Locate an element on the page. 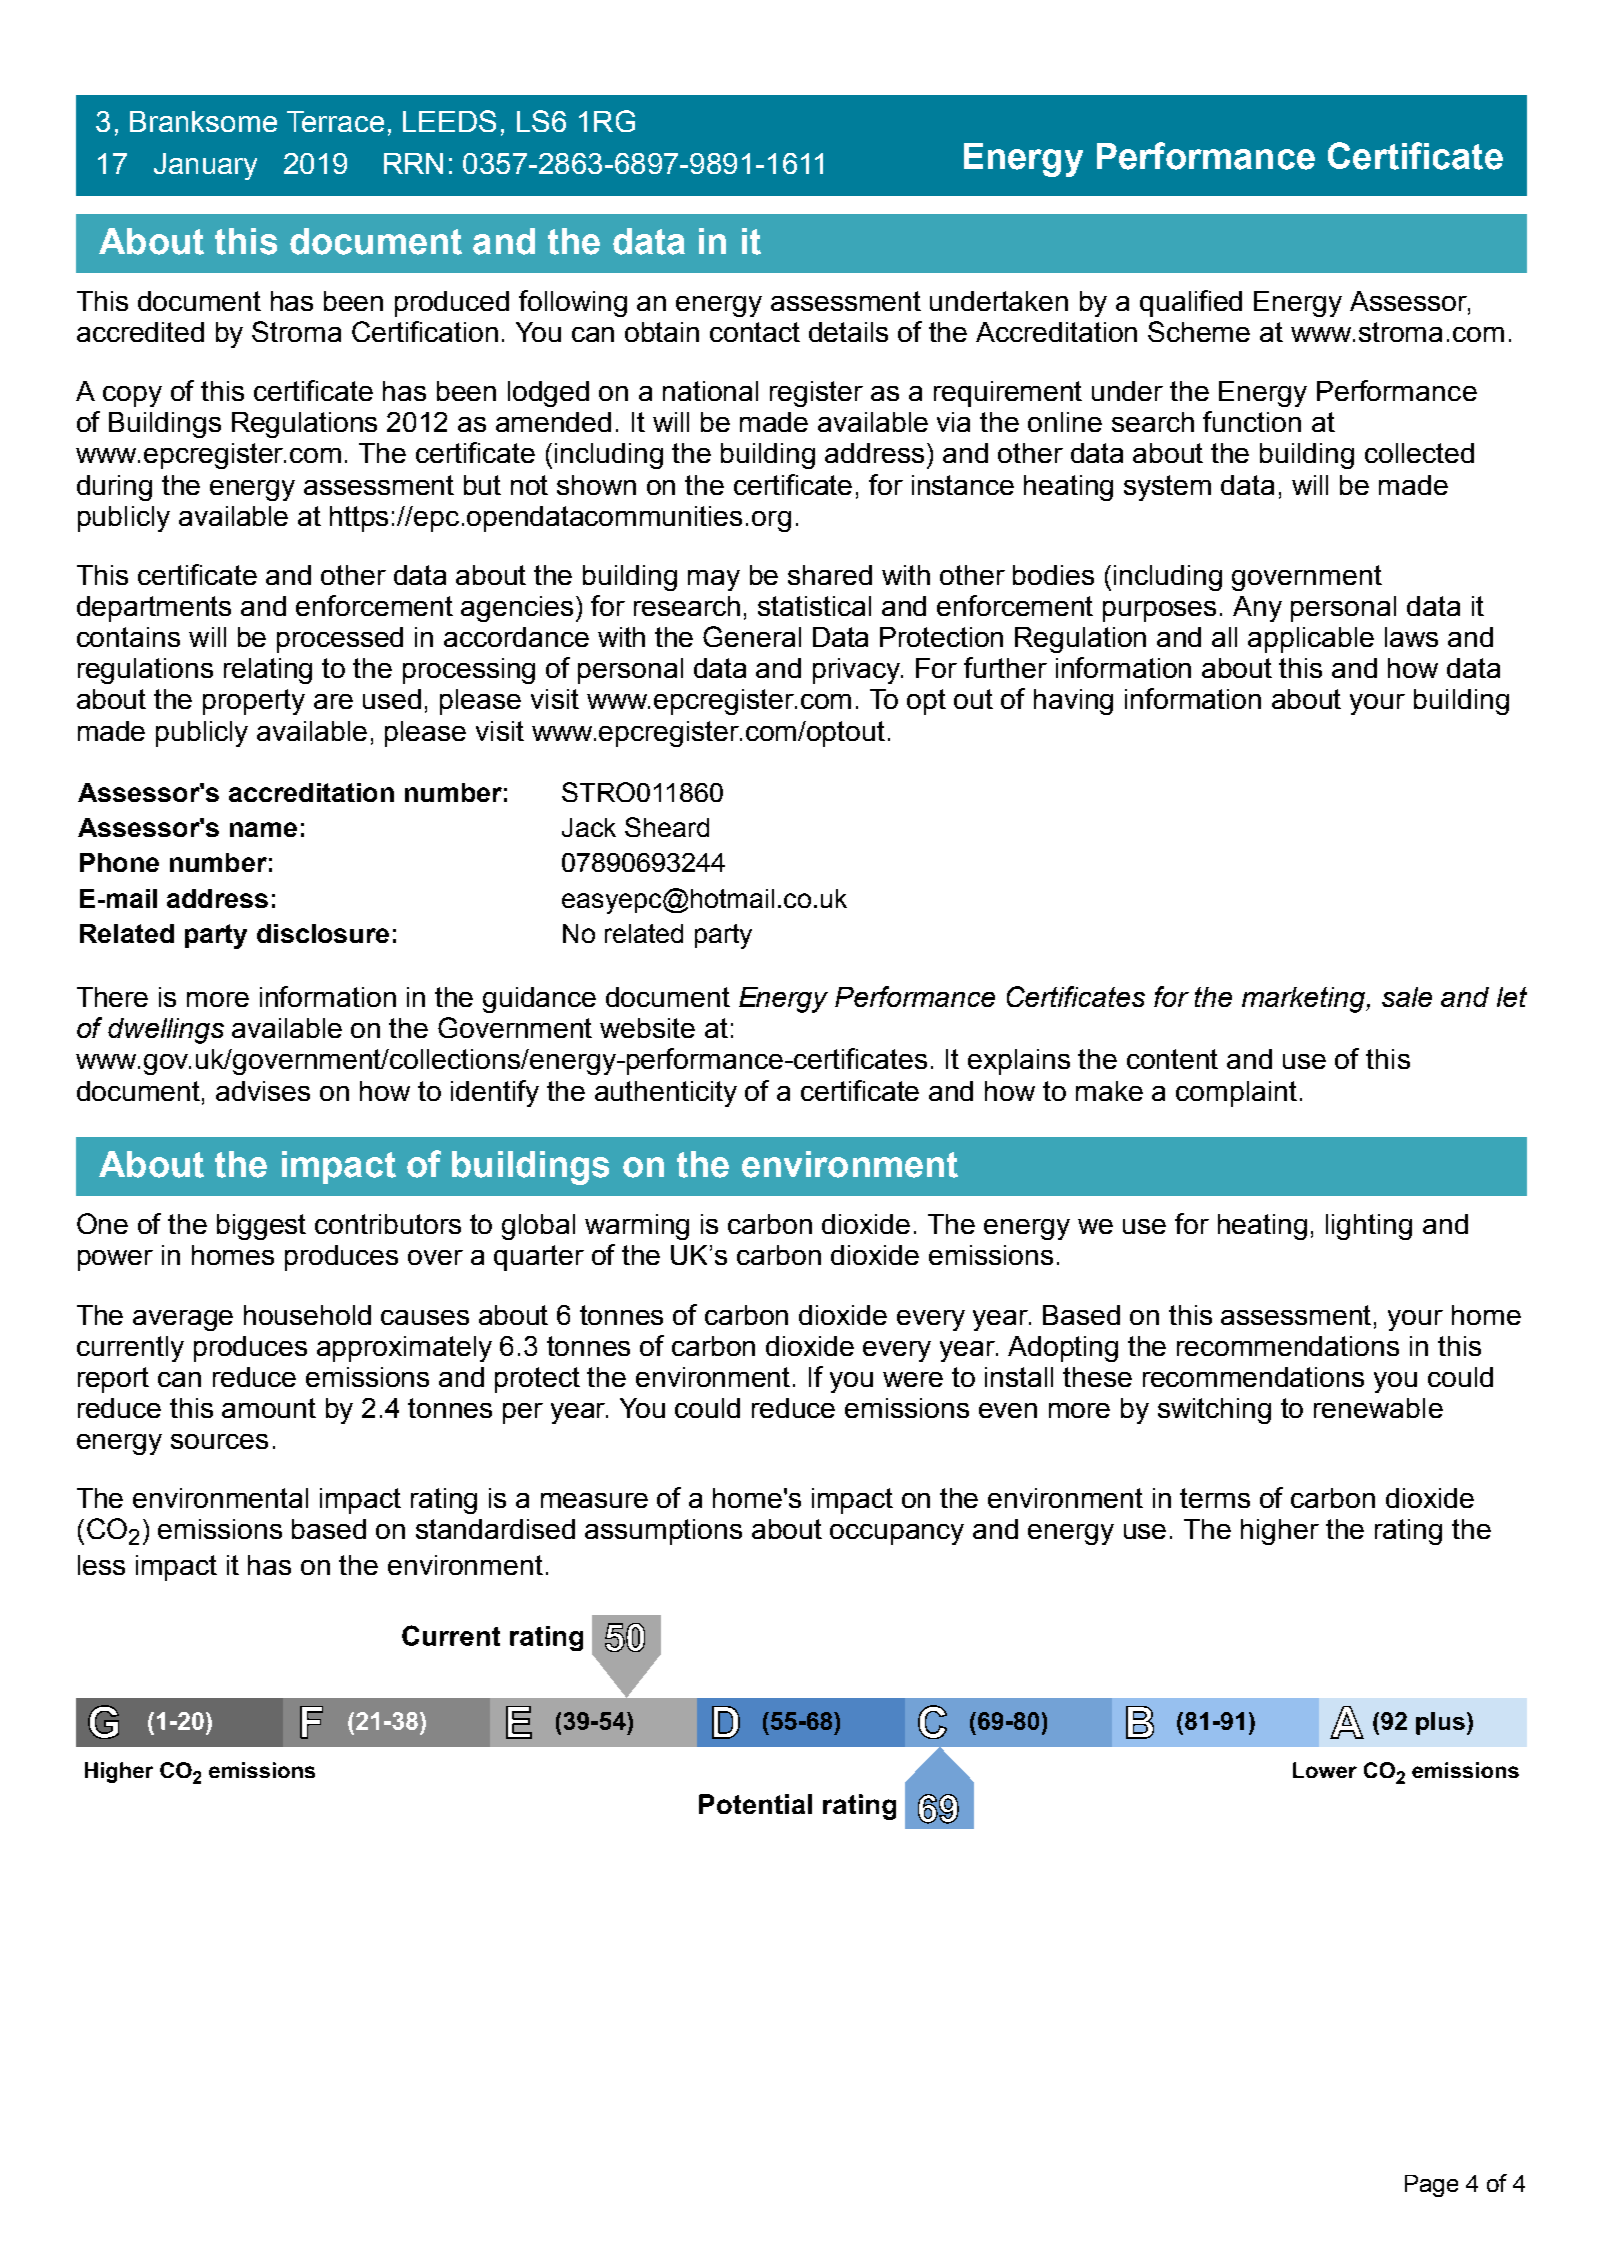  details is located at coordinates (848, 332).
